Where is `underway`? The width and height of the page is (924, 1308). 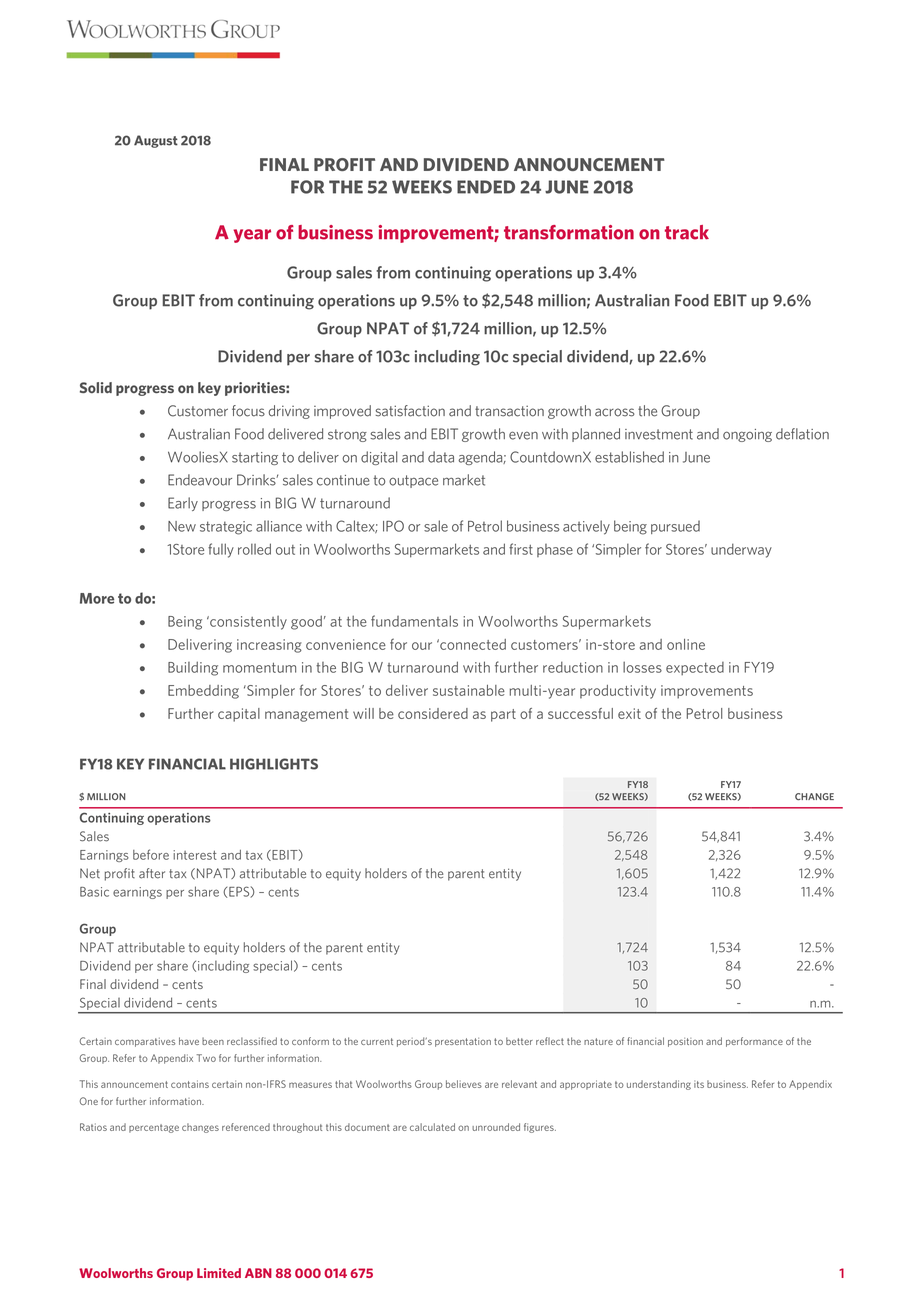
underway is located at coordinates (741, 550).
